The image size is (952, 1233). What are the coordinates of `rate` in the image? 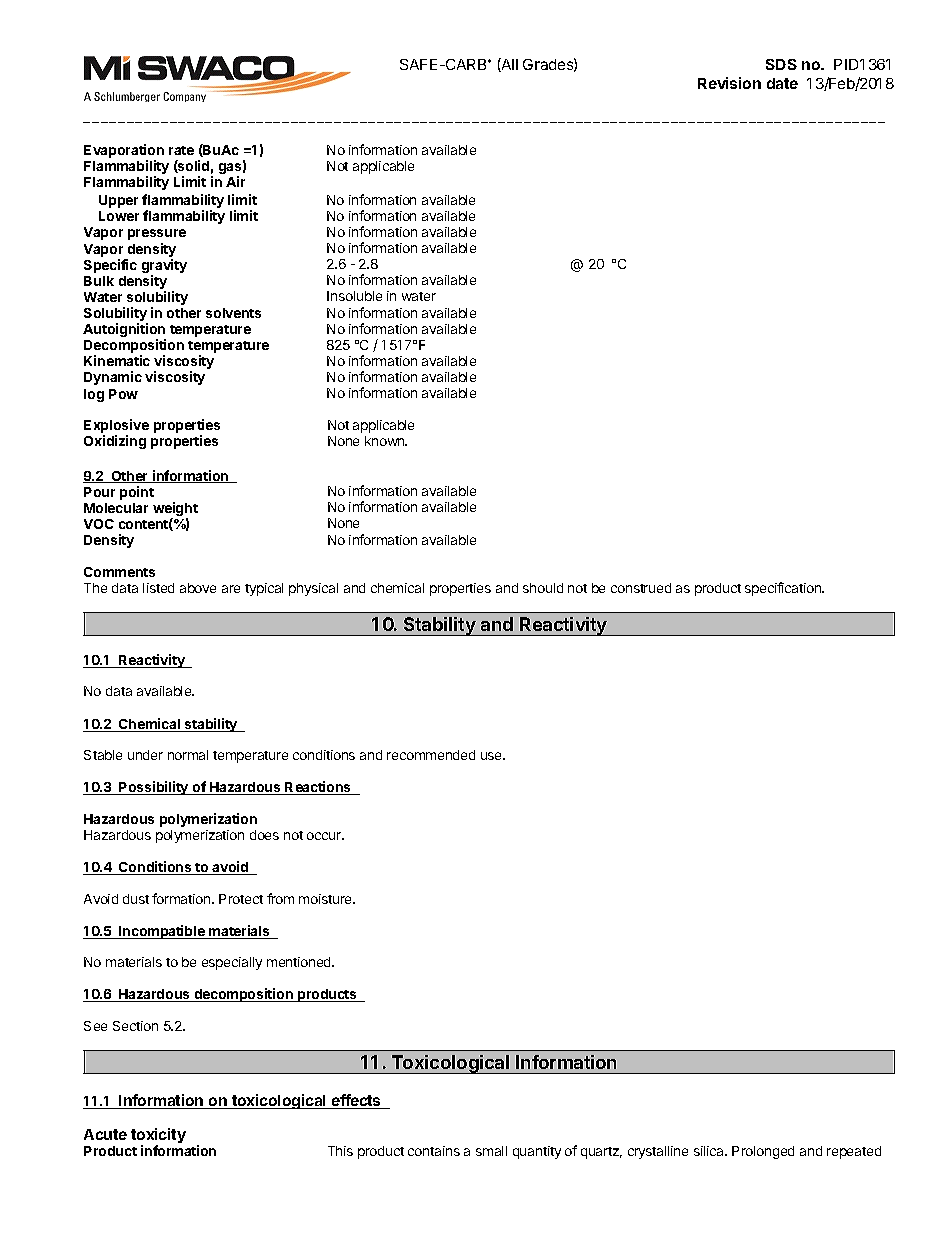 It's located at (181, 150).
